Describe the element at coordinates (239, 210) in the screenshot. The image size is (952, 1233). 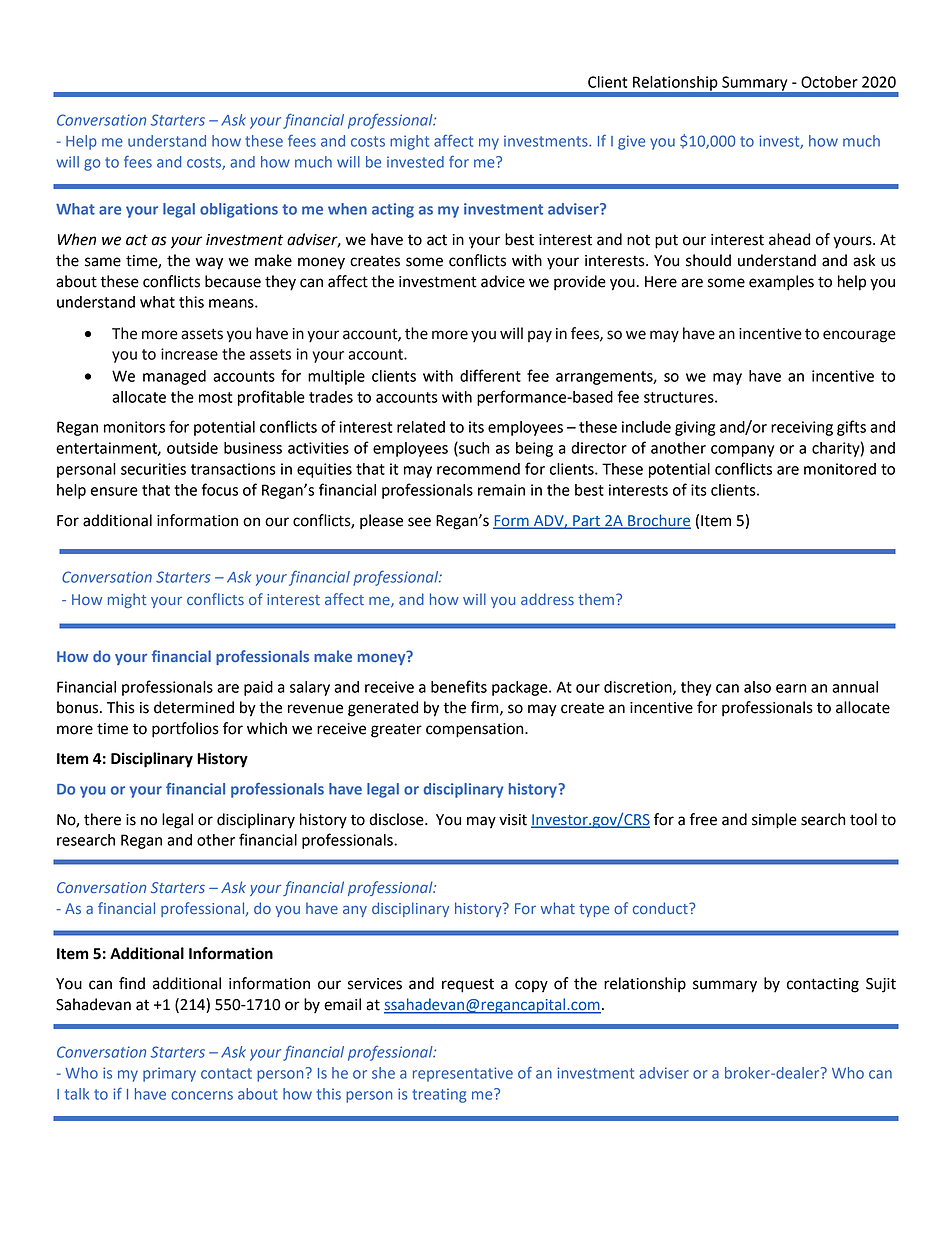
I see `obligations` at that location.
